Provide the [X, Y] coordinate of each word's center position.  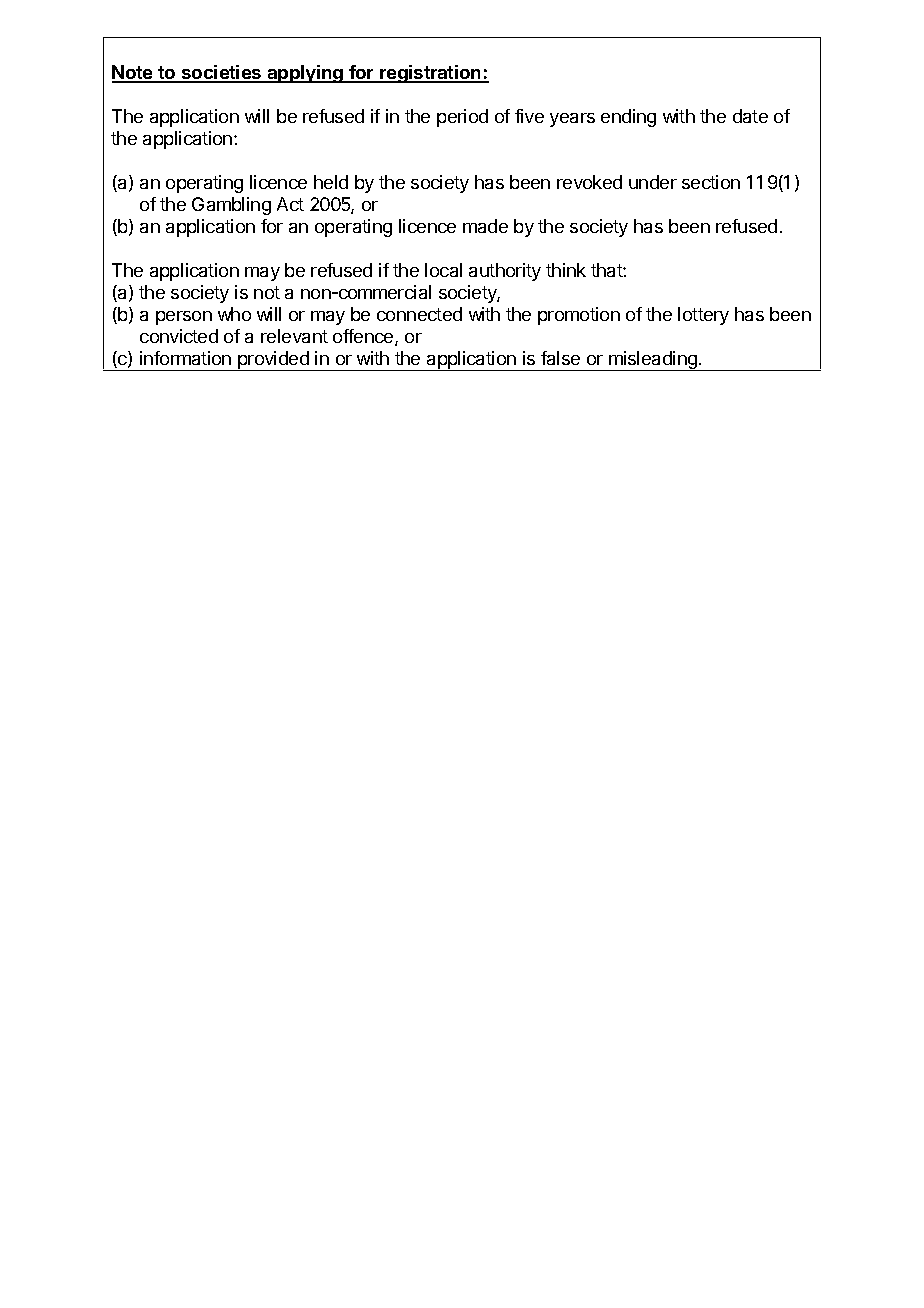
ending [628, 118]
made [485, 226]
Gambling [231, 206]
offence [364, 337]
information [185, 358]
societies [222, 73]
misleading [653, 361]
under [653, 182]
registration [431, 74]
